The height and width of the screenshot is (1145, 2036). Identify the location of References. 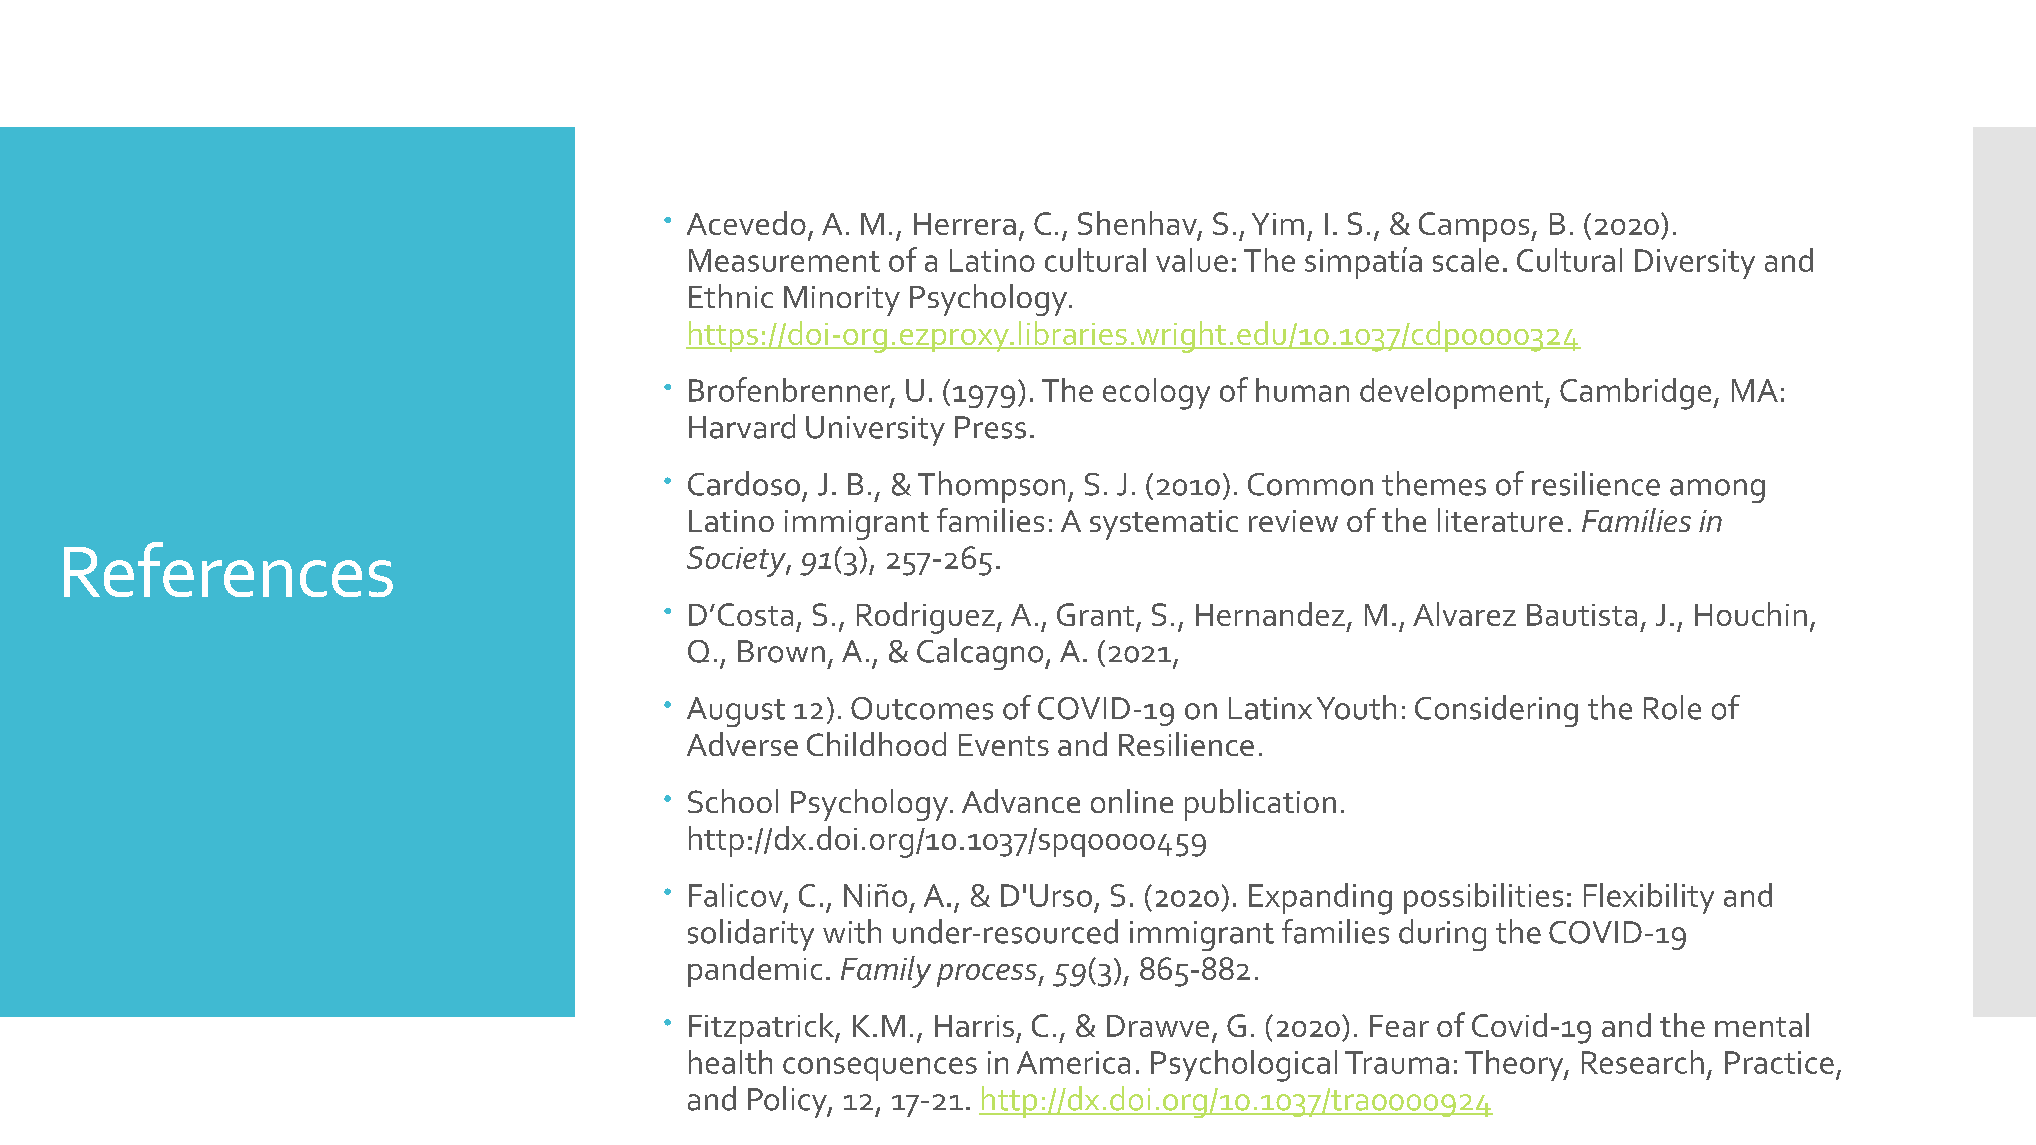
(228, 569).
